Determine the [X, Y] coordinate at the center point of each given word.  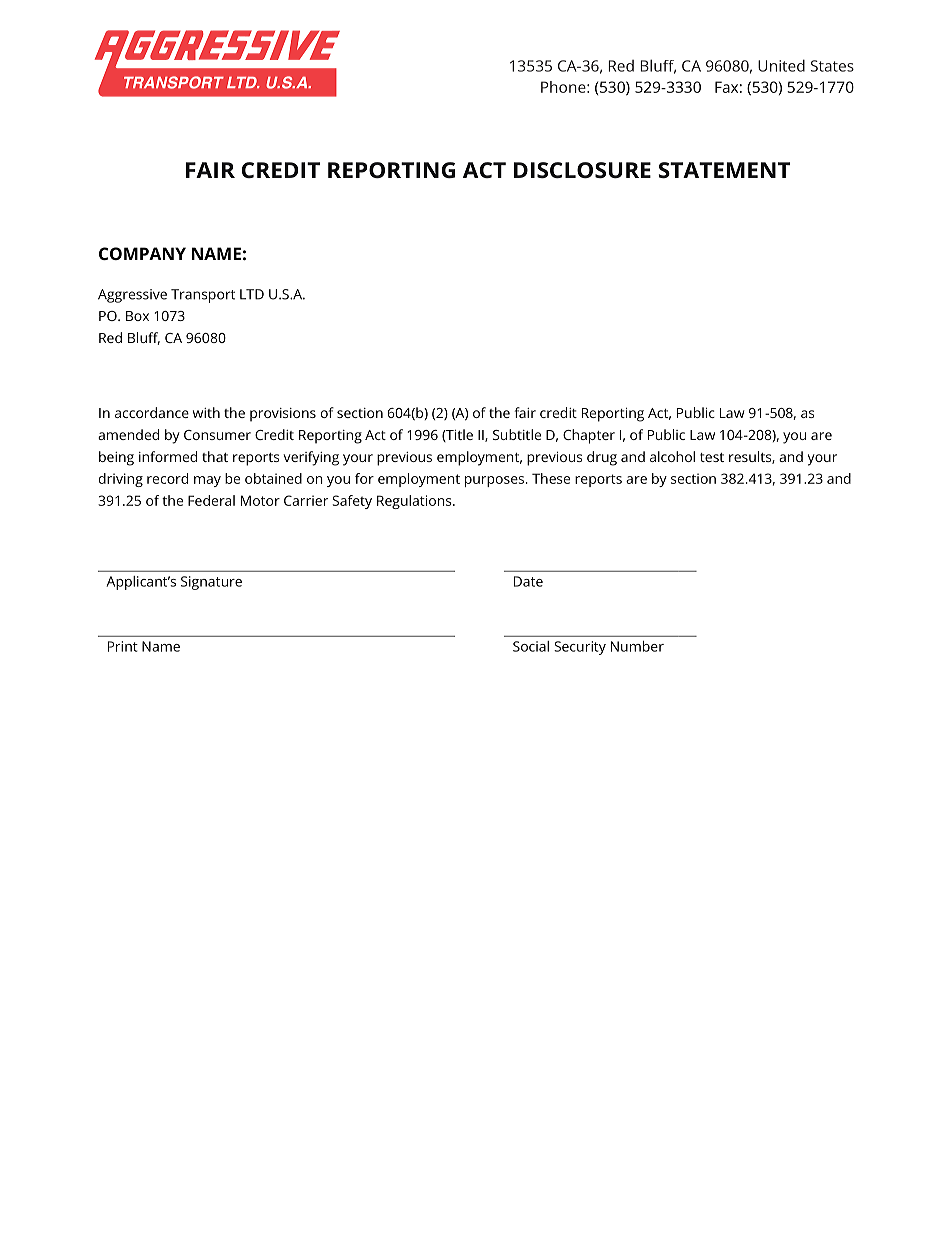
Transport [203, 296]
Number [637, 646]
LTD [252, 294]
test [712, 457]
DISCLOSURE [582, 170]
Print [123, 646]
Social [531, 646]
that [215, 456]
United [781, 65]
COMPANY [142, 253]
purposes [496, 481]
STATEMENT [724, 170]
